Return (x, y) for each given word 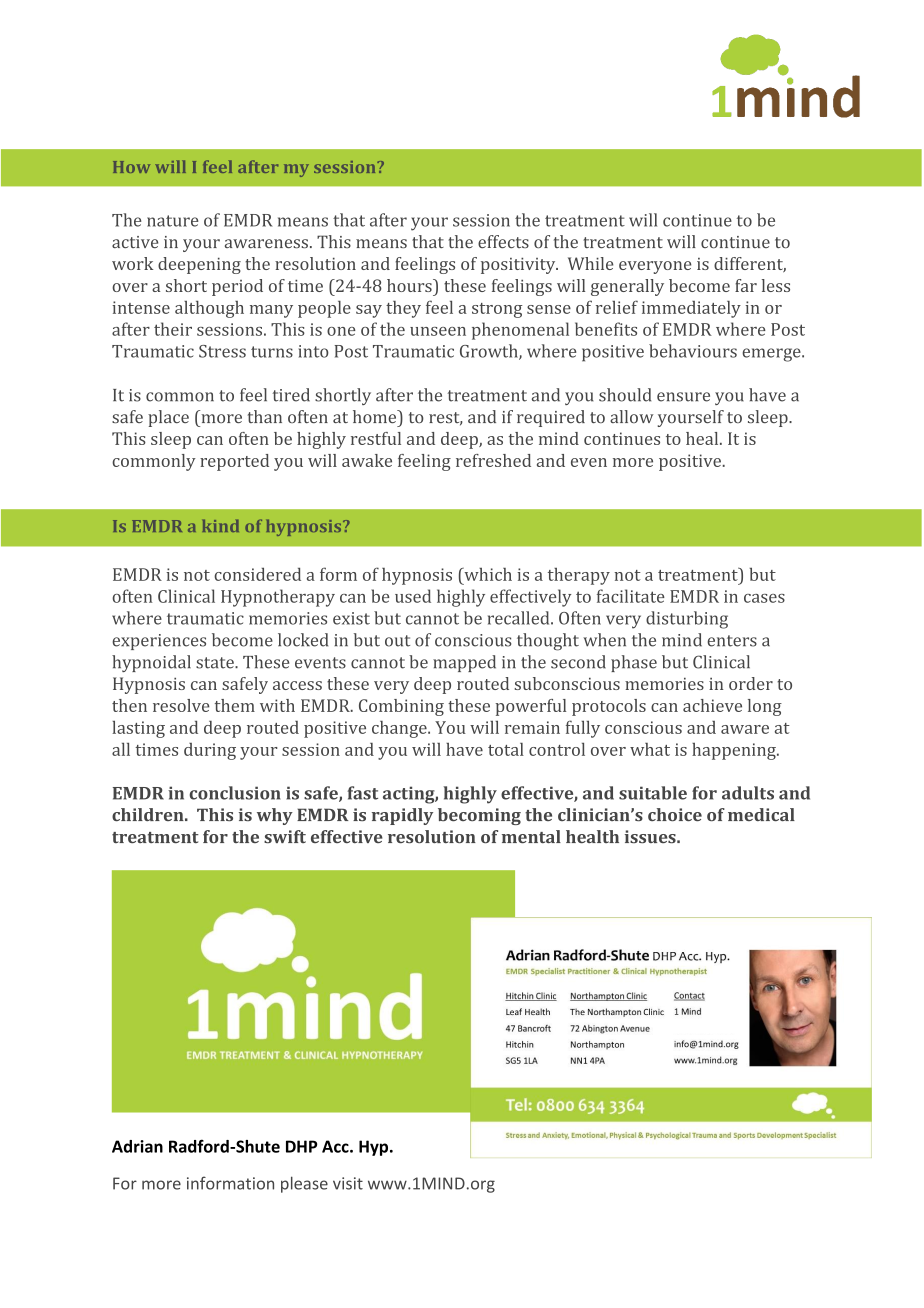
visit (348, 1183)
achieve (712, 705)
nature (173, 221)
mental (531, 836)
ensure (683, 397)
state (216, 663)
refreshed (493, 460)
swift (285, 836)
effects (503, 241)
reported (234, 462)
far (746, 285)
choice (675, 814)
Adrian (137, 1146)
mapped (464, 663)
